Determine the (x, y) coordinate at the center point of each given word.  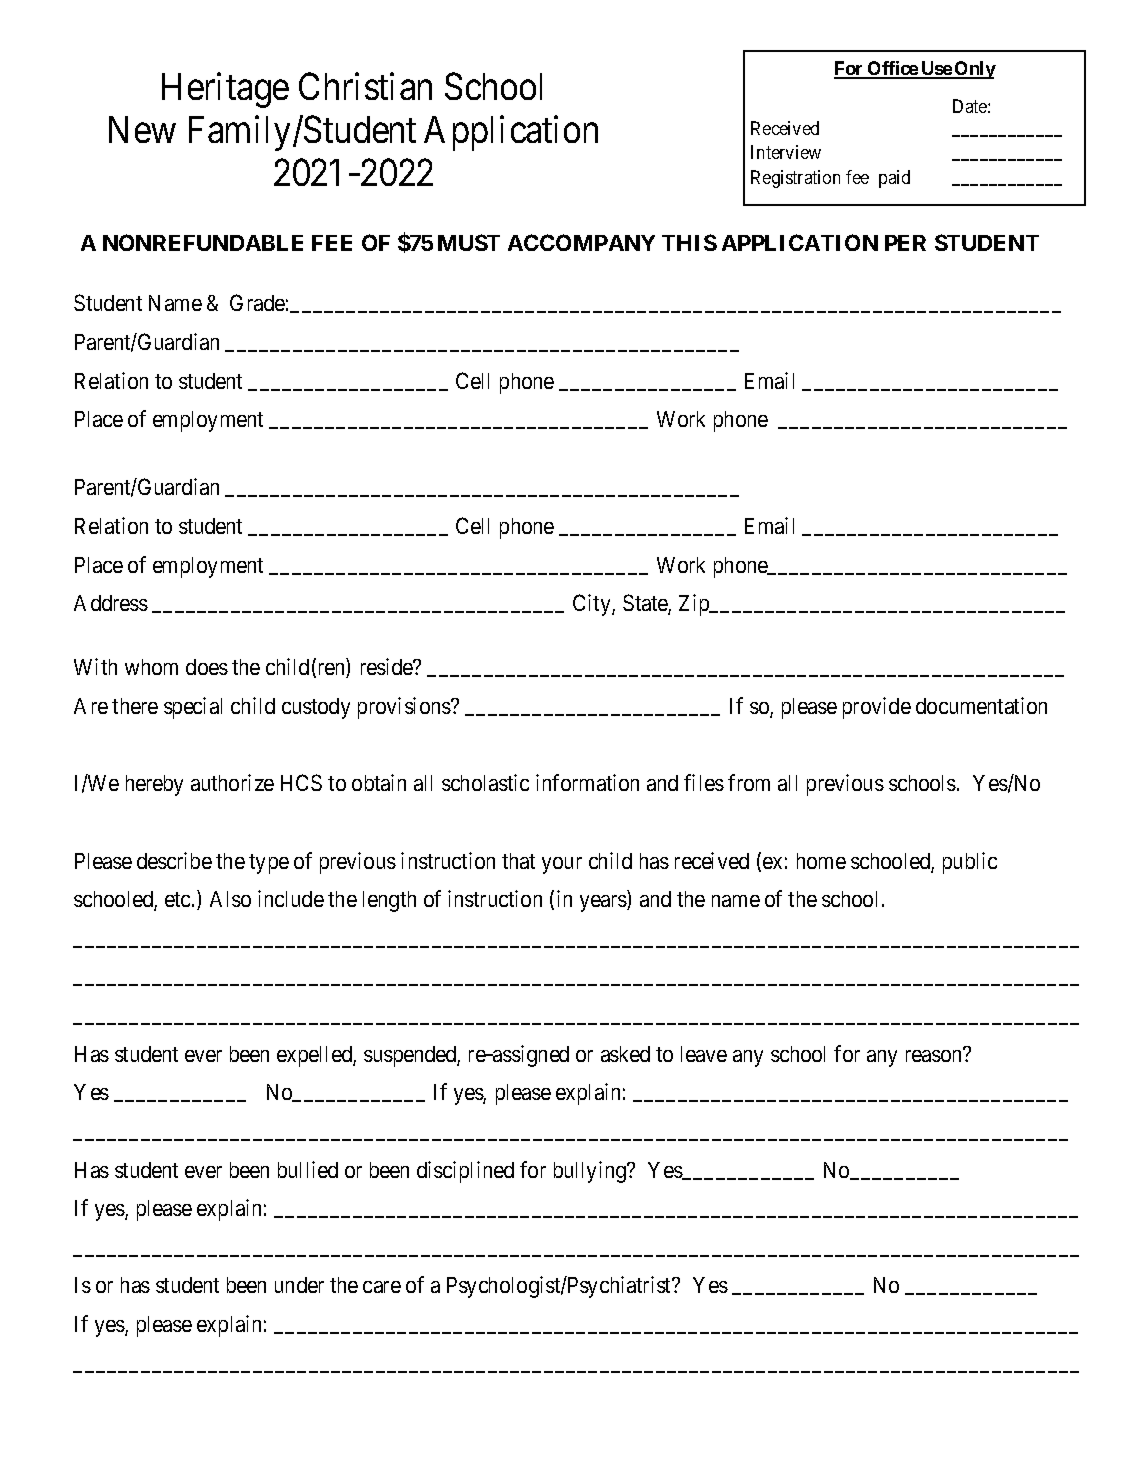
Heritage (225, 90)
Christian (365, 86)
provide (877, 708)
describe (174, 860)
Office (892, 69)
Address (111, 603)
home (821, 861)
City (593, 605)
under (299, 1285)
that (518, 861)
